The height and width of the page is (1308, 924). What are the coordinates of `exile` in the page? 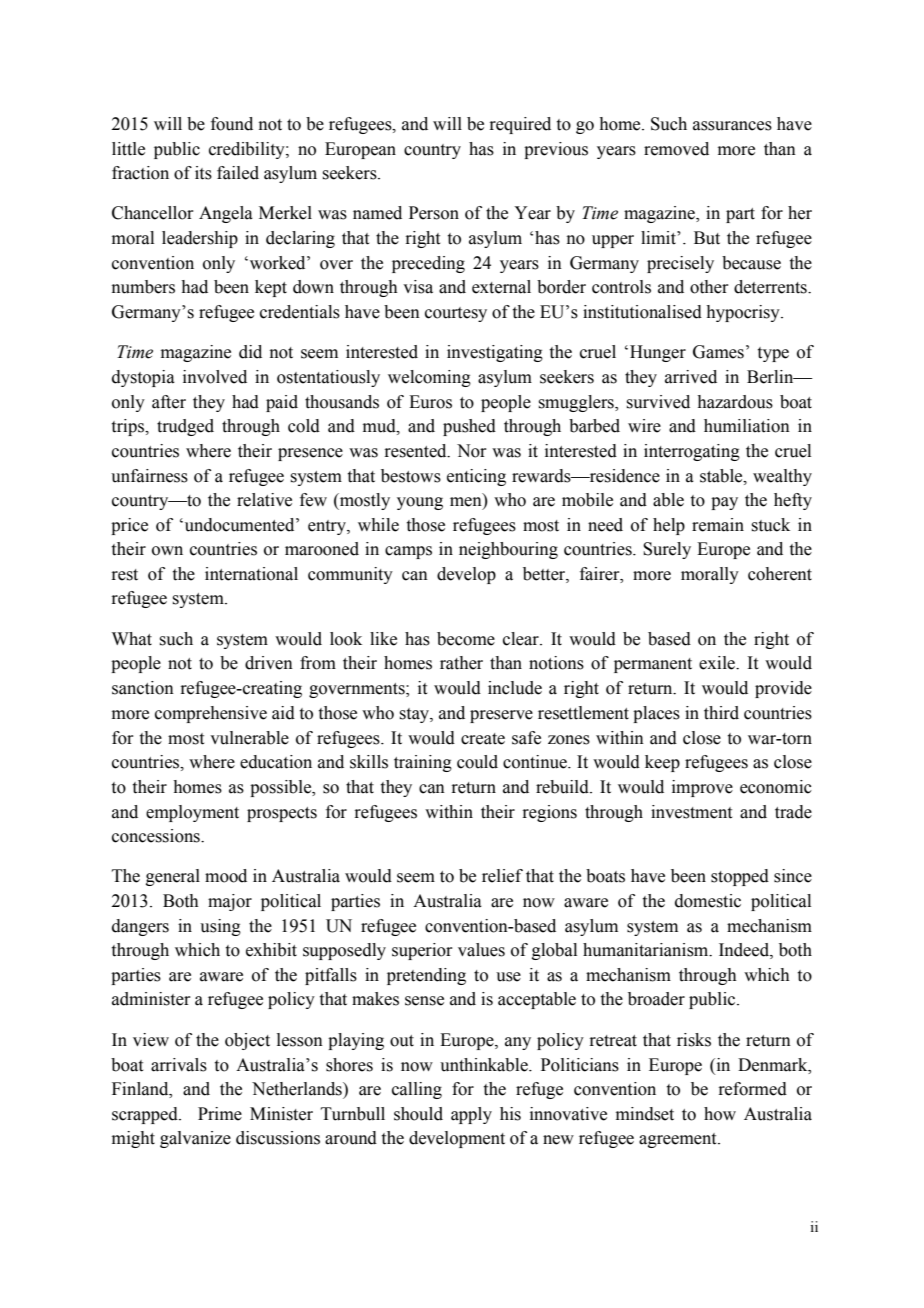 It's located at (718, 663).
